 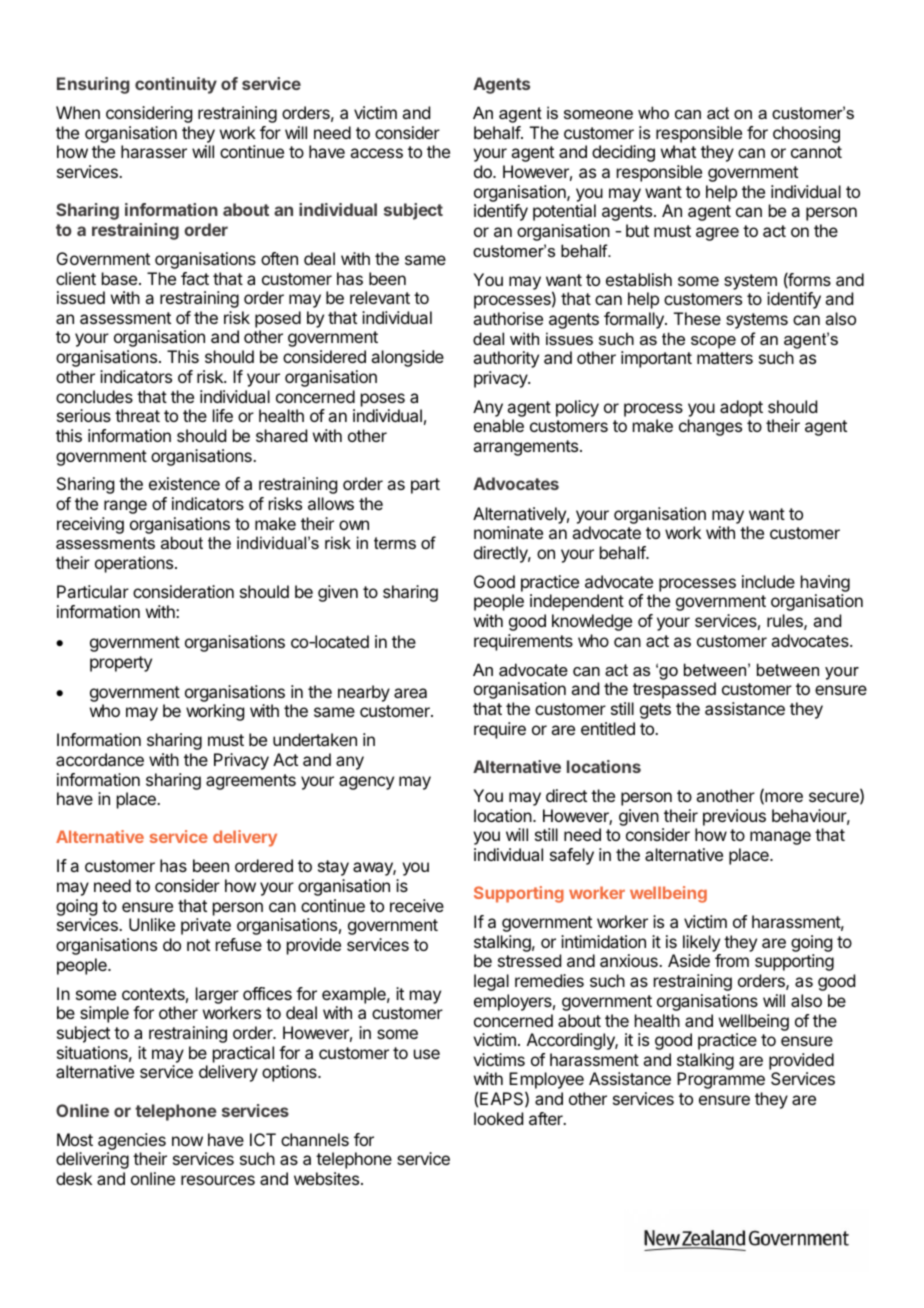 What do you see at coordinates (806, 134) in the screenshot?
I see `choosing` at bounding box center [806, 134].
